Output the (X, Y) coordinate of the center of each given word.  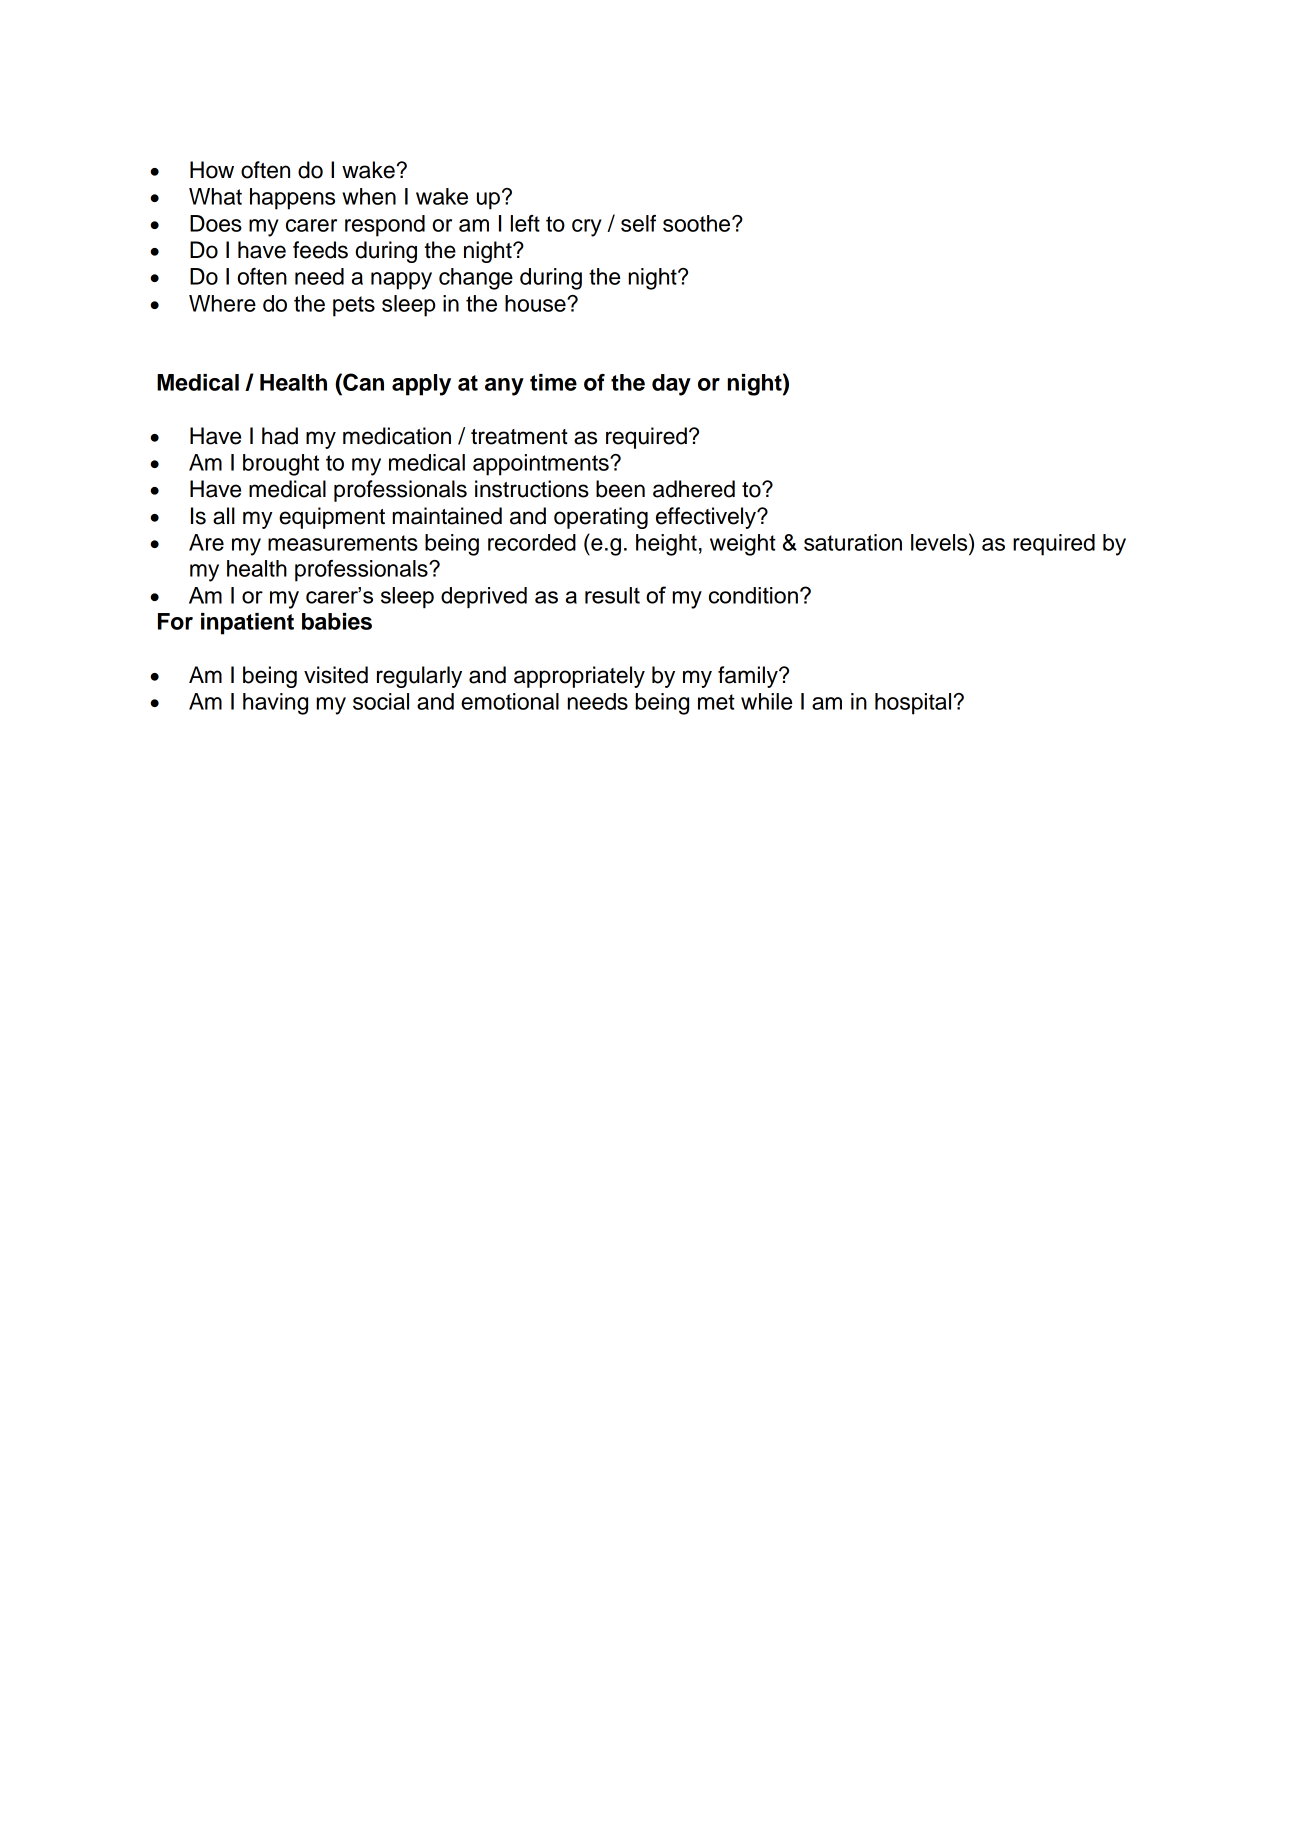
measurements (343, 543)
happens (292, 199)
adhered (694, 489)
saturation (853, 542)
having (275, 704)
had (280, 436)
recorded (532, 542)
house (536, 303)
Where (222, 303)
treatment (519, 437)
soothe (698, 223)
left (525, 223)
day (671, 385)
